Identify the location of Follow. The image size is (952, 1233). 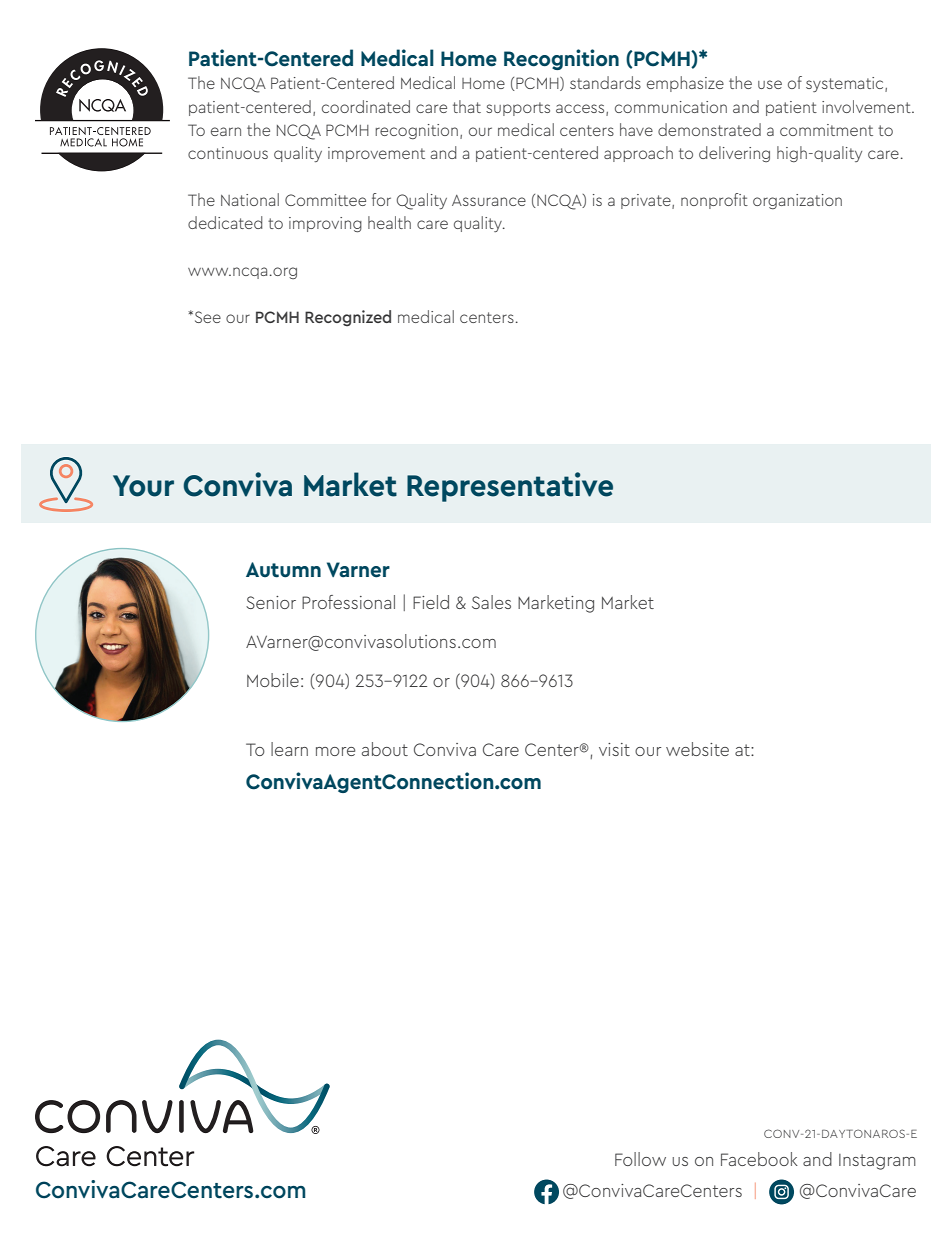
(640, 1159).
